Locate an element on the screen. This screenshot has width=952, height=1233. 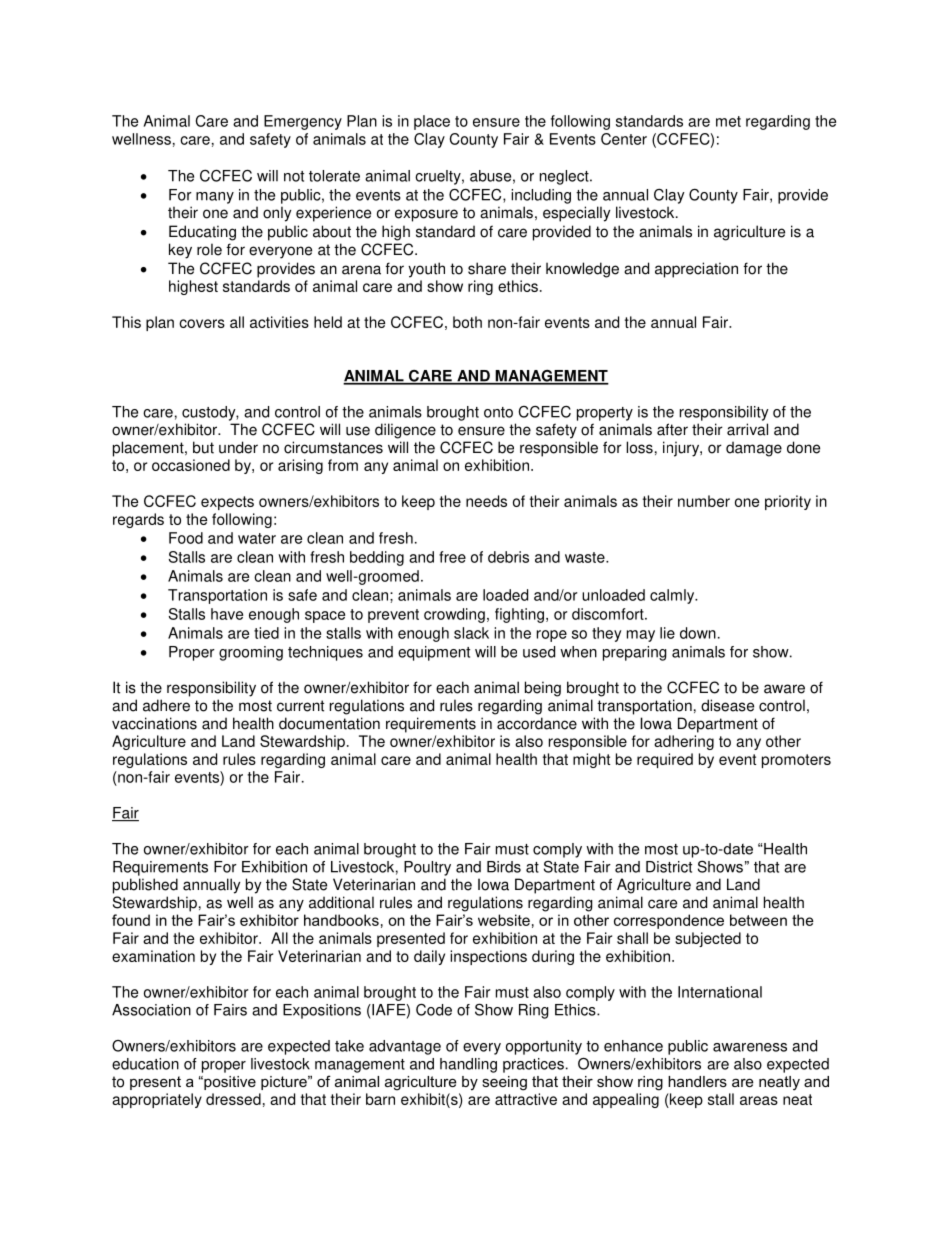
exposure is located at coordinates (426, 215).
